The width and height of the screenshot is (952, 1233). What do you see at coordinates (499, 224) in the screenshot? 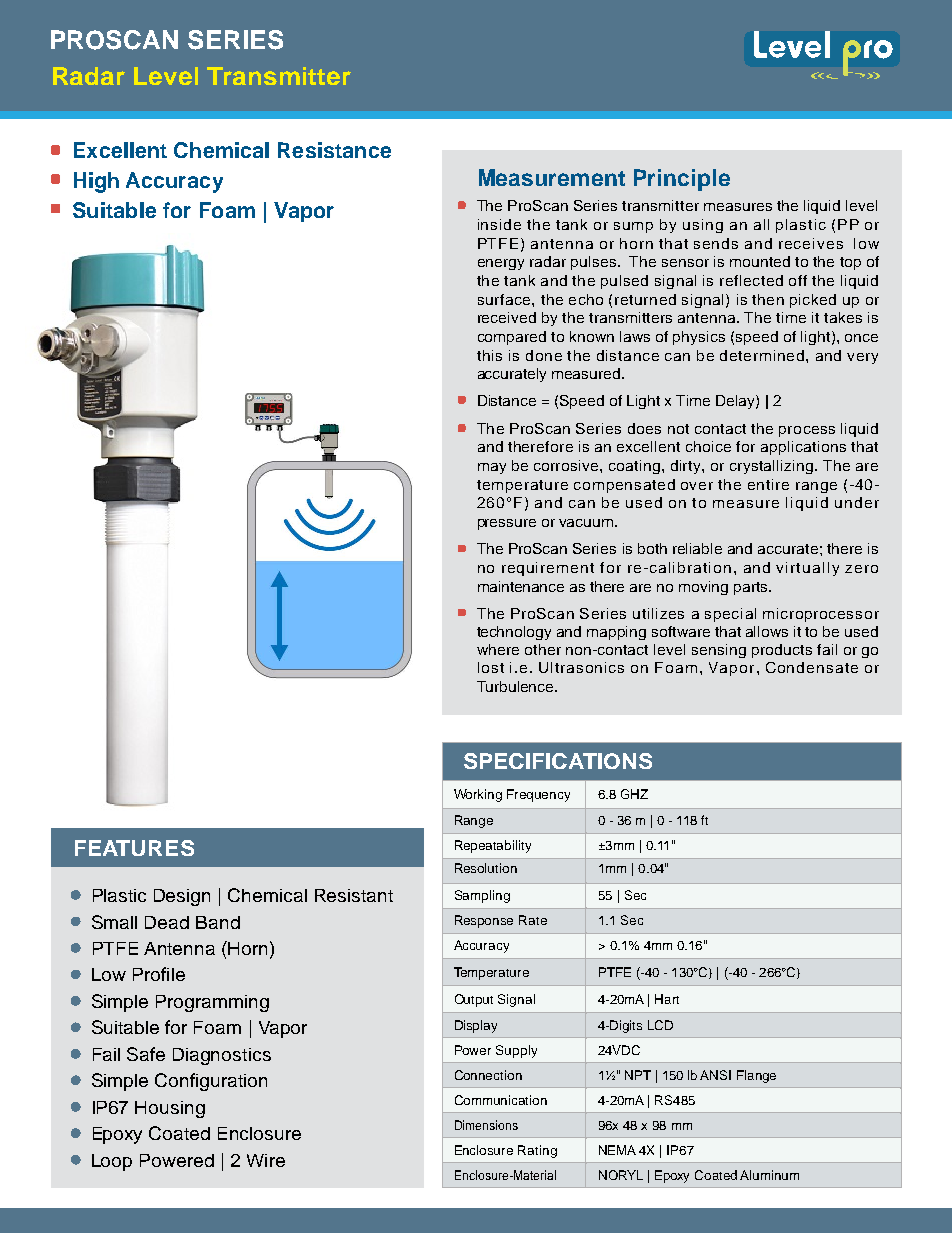
I see `inside` at bounding box center [499, 224].
